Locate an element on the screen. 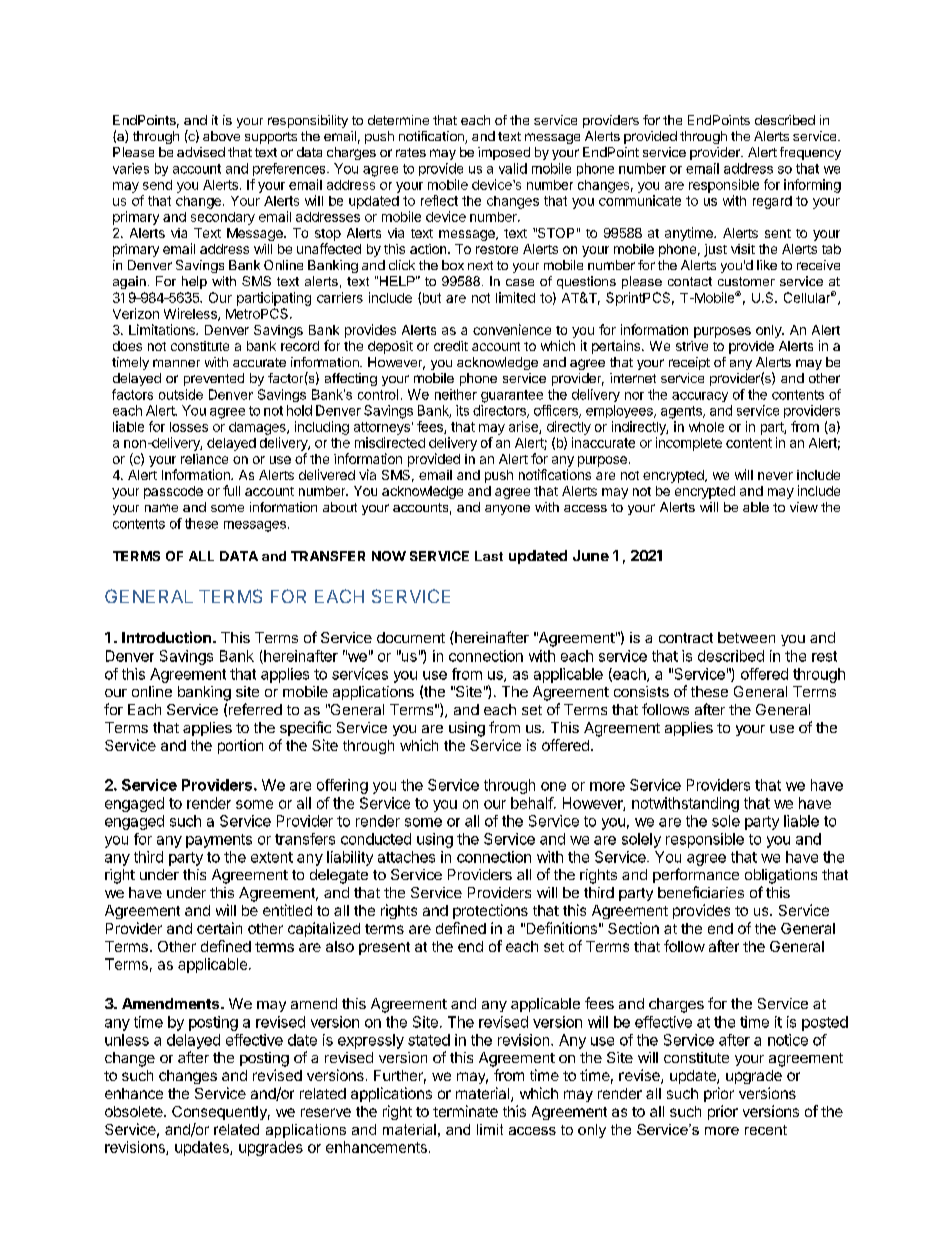 The height and width of the screenshot is (1233, 952). frequency is located at coordinates (810, 153).
